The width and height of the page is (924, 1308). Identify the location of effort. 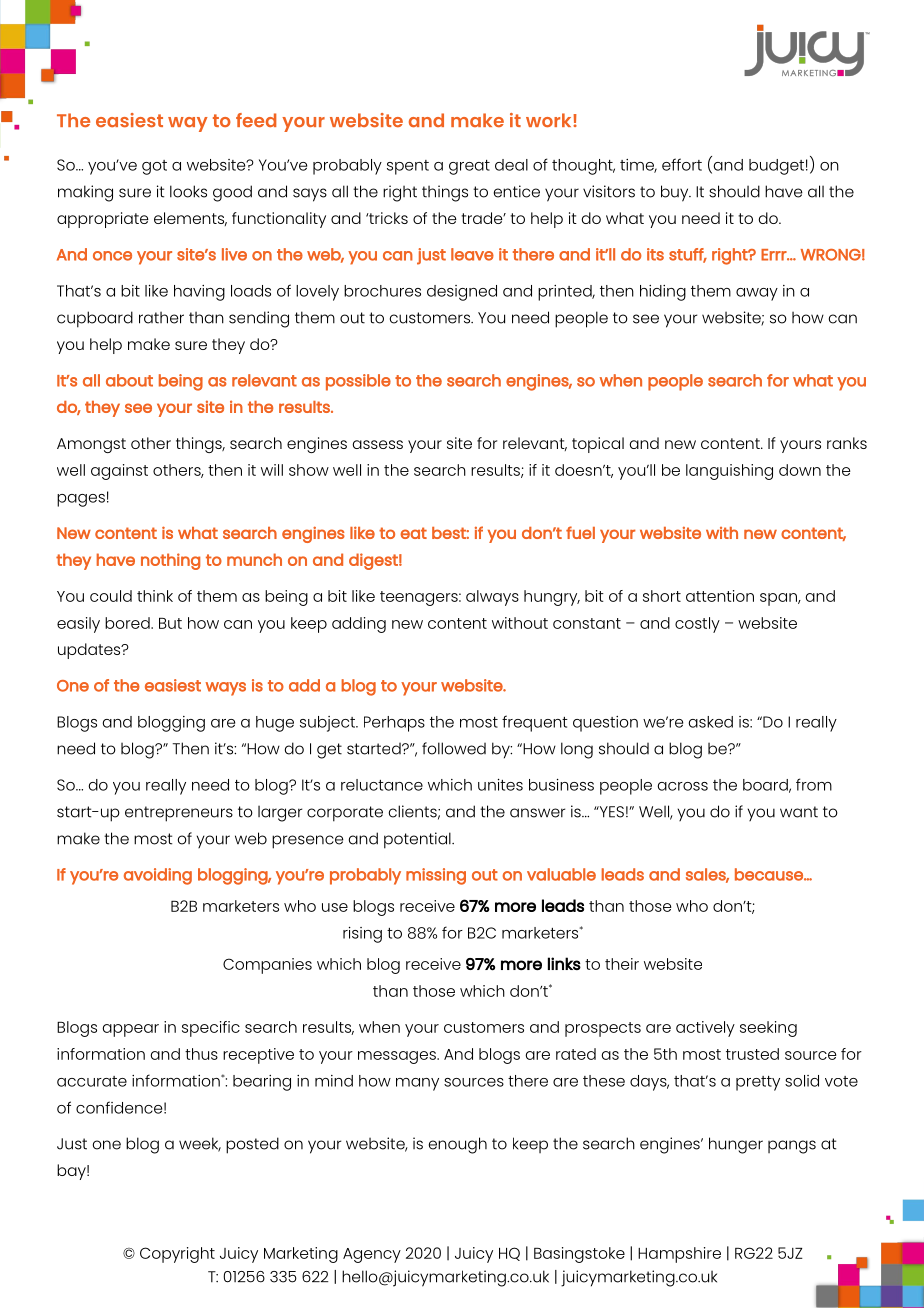
(682, 164).
